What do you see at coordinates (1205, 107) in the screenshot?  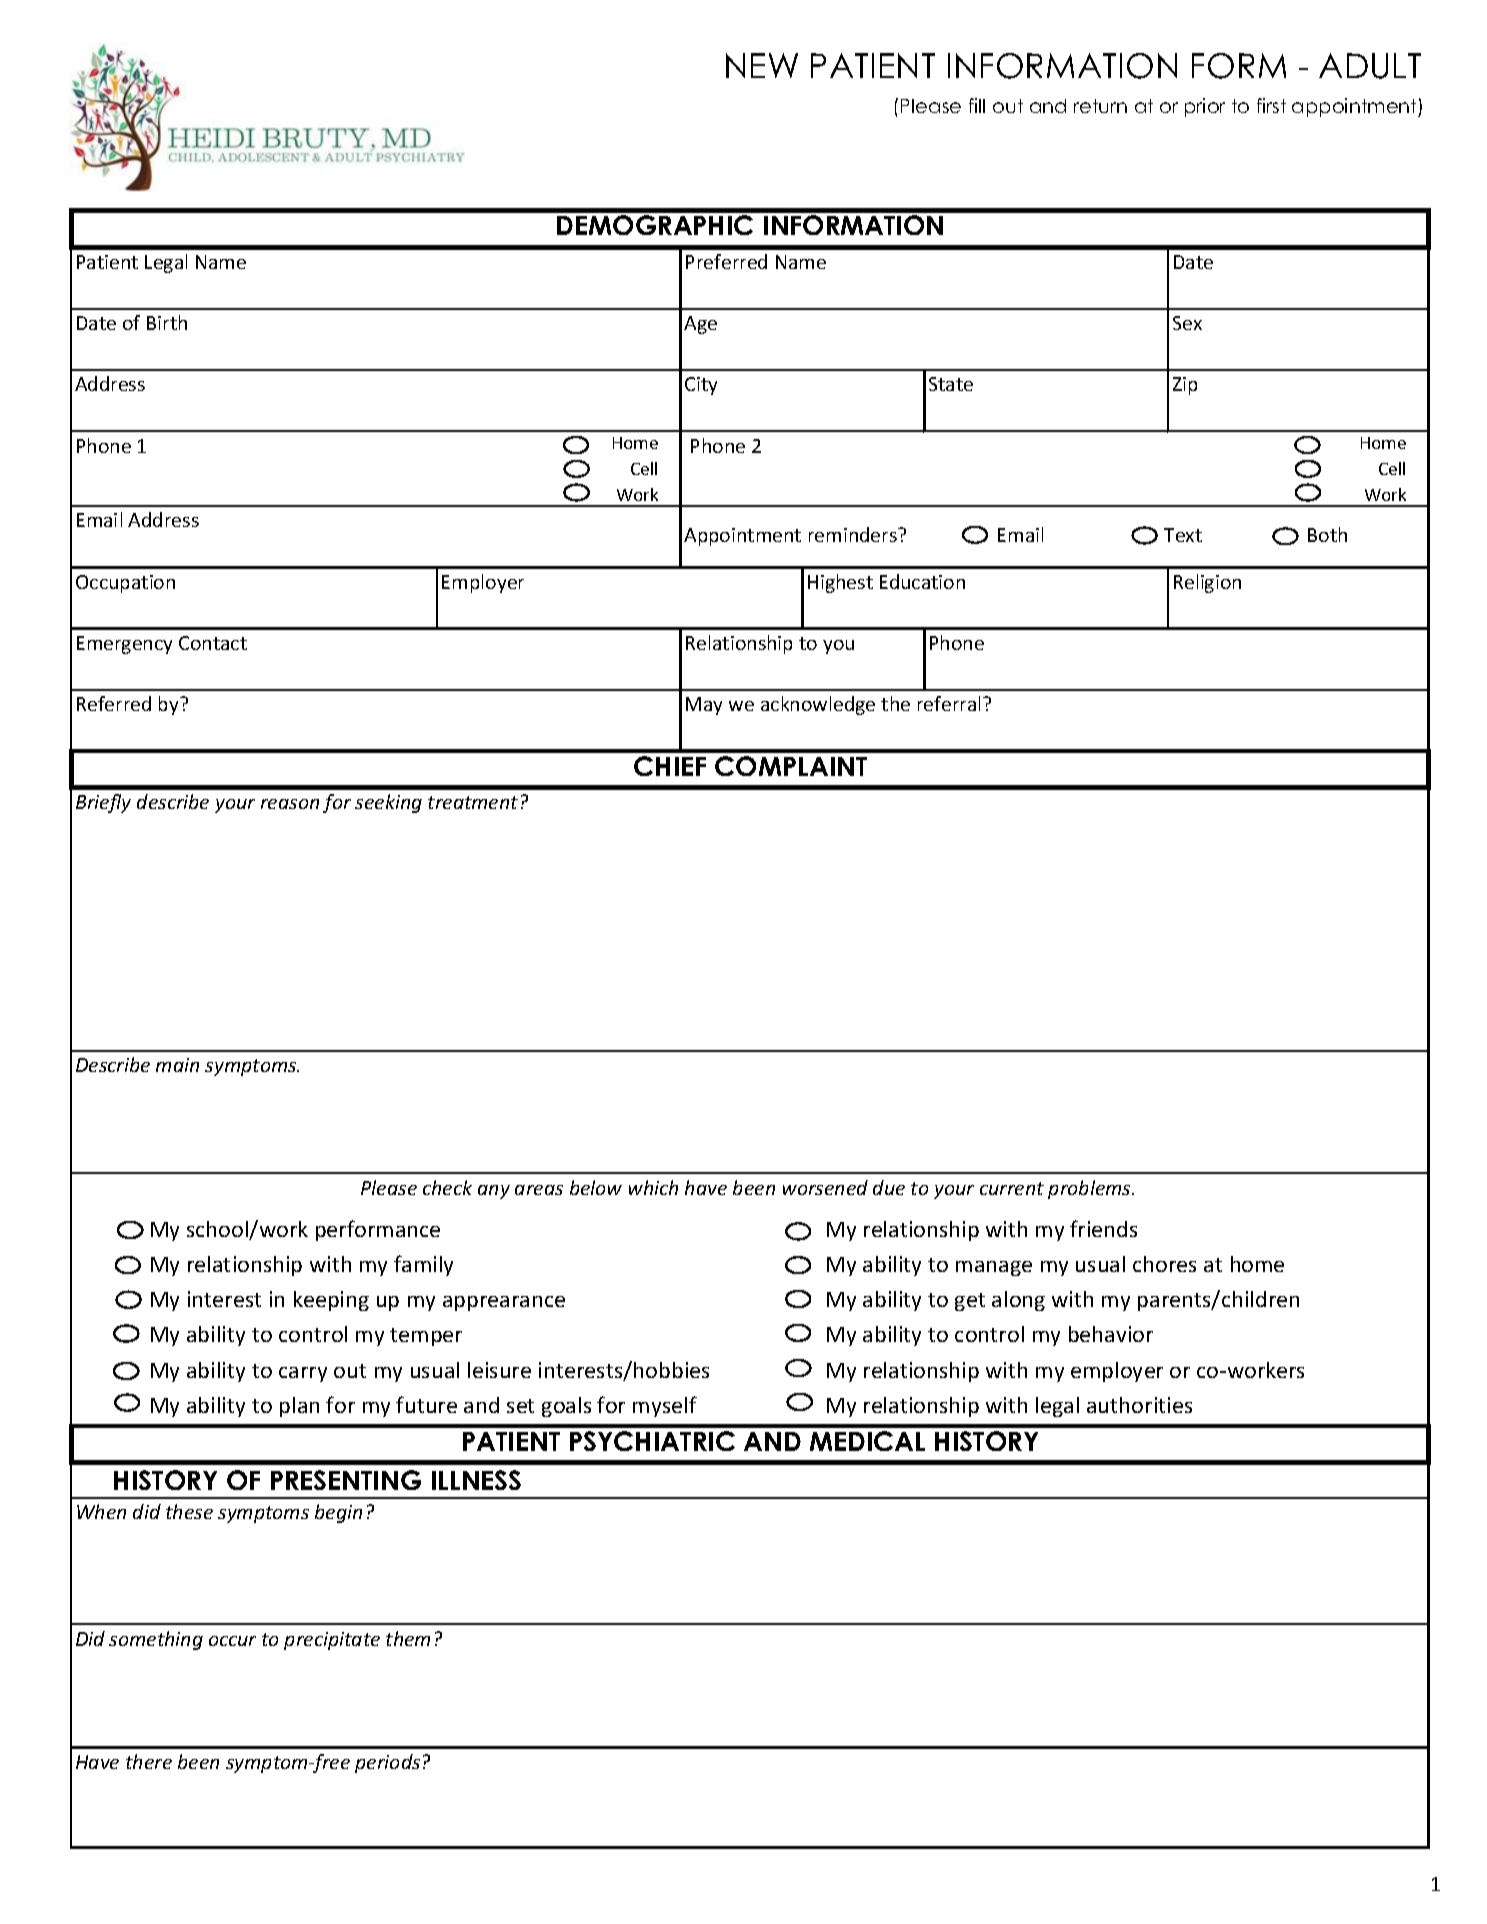 I see `prior` at bounding box center [1205, 107].
